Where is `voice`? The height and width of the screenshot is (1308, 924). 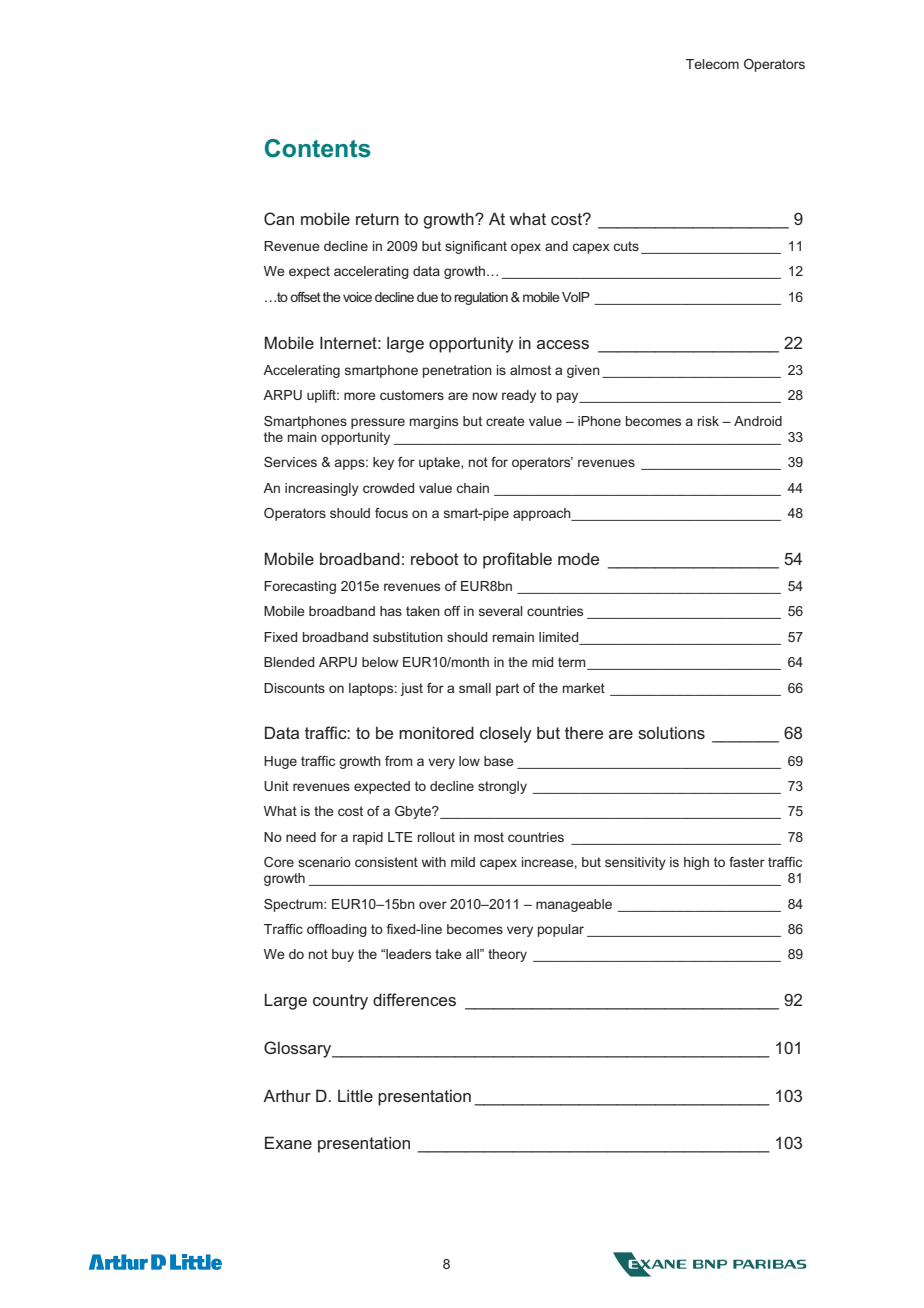 voice is located at coordinates (357, 297).
